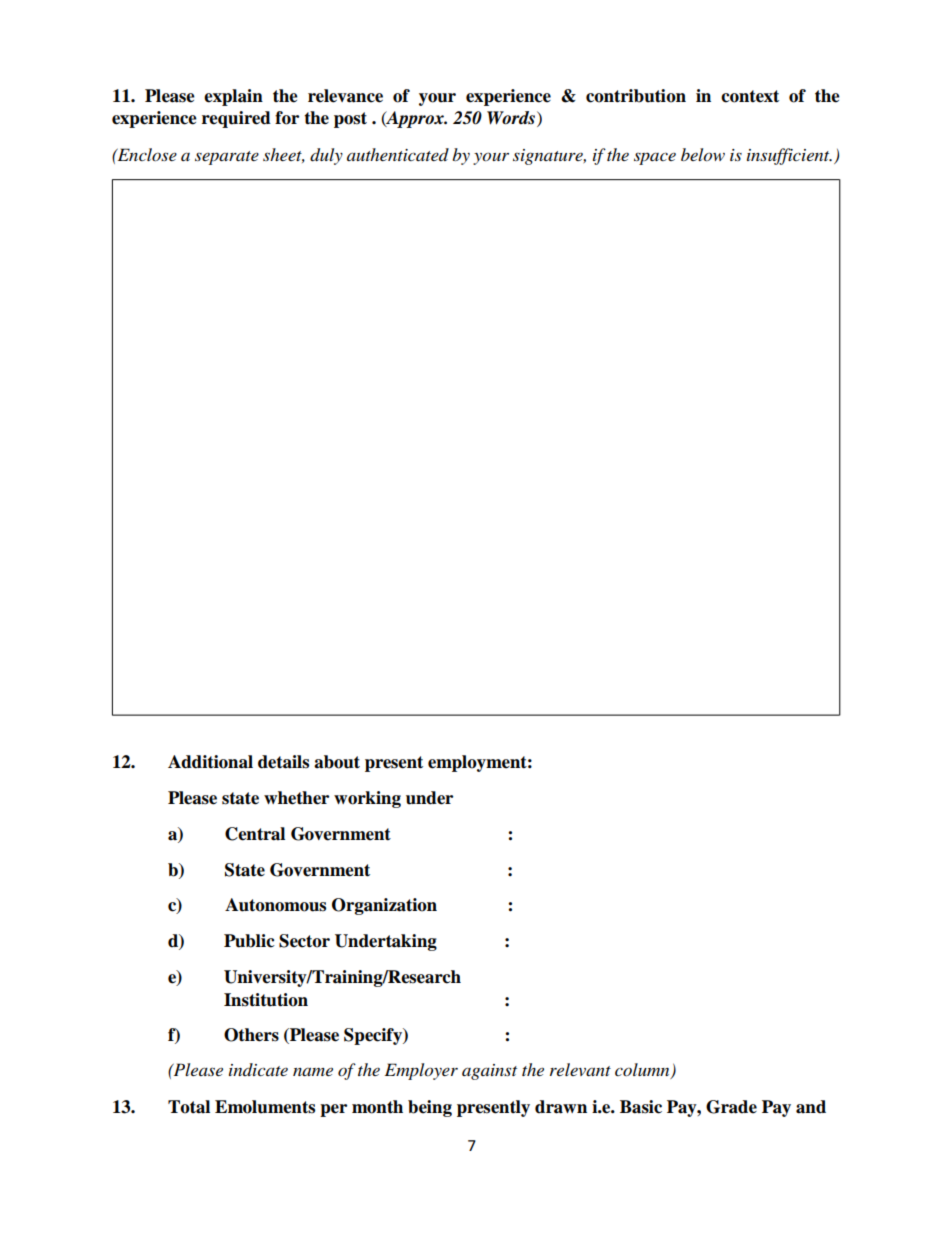  What do you see at coordinates (258, 1069) in the screenshot?
I see `indicate` at bounding box center [258, 1069].
